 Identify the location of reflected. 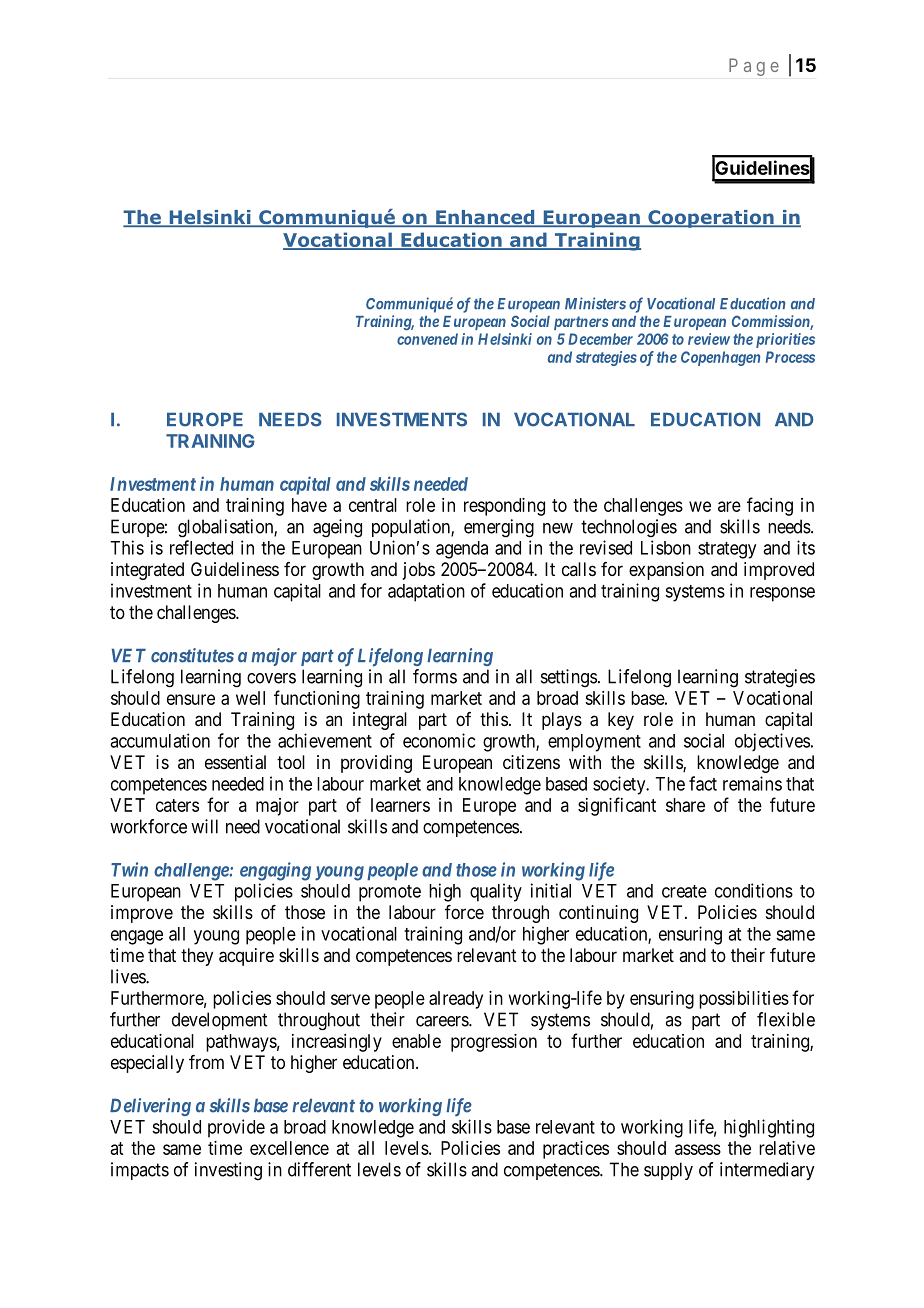
(201, 547).
